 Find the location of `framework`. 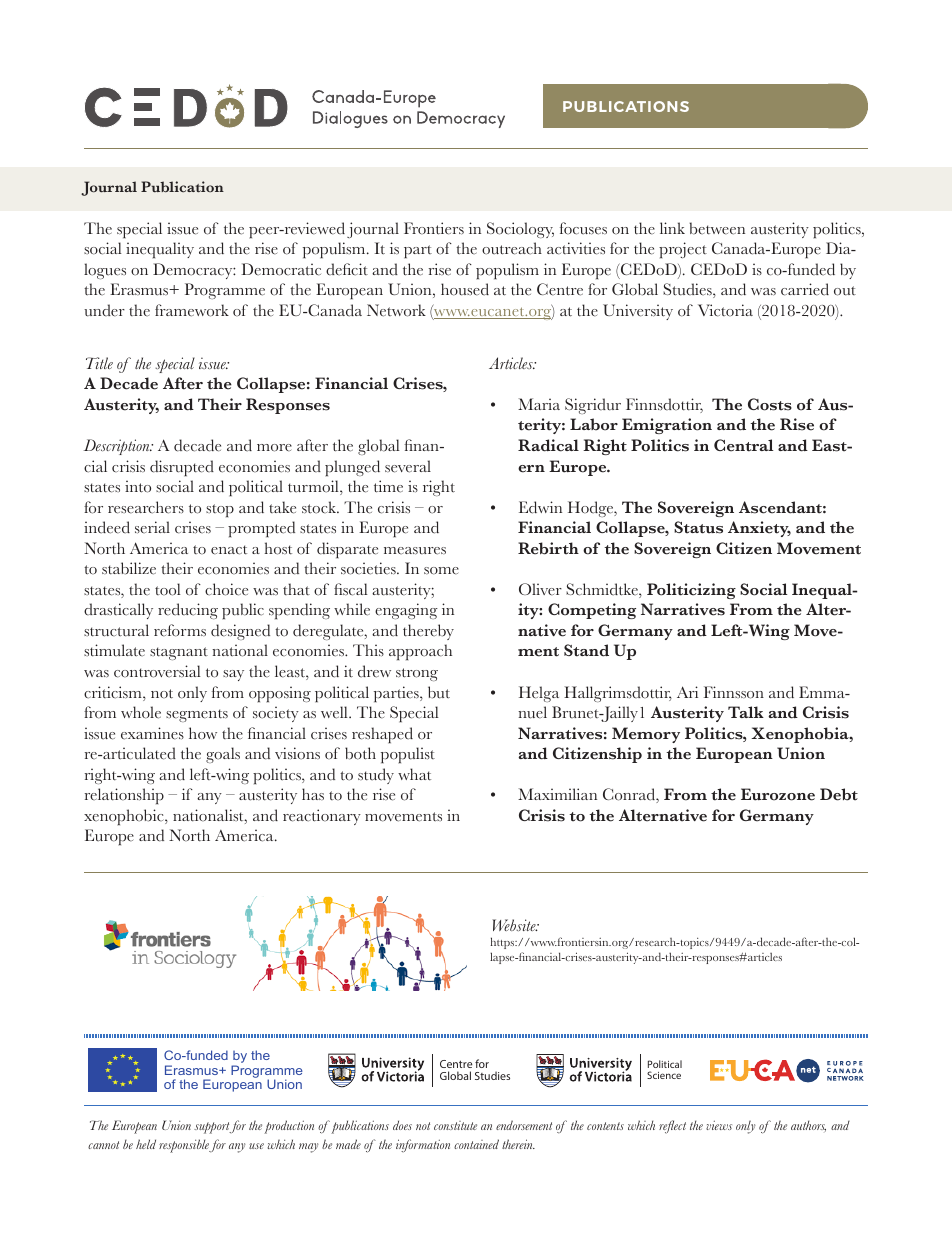

framework is located at coordinates (192, 310).
